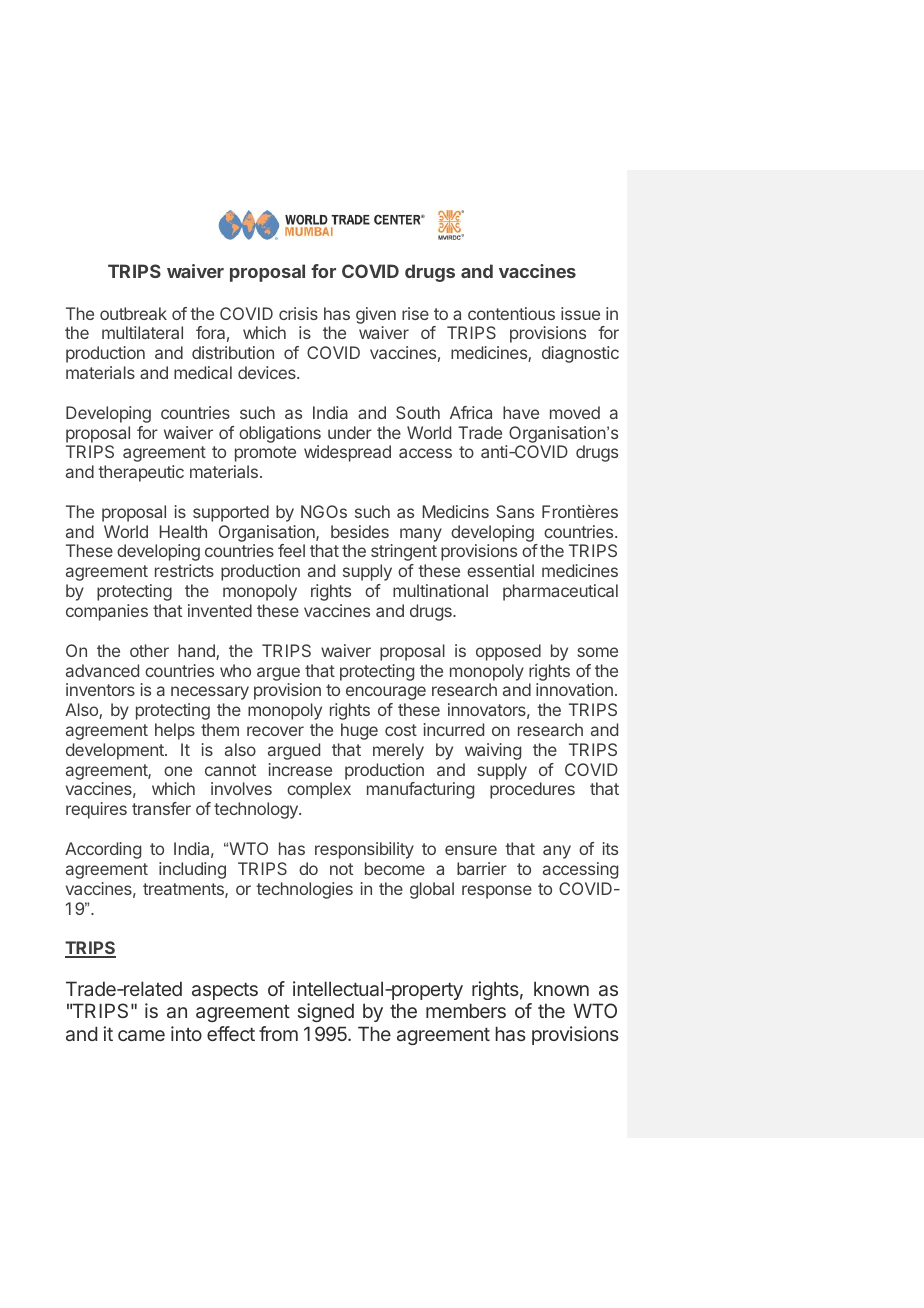  What do you see at coordinates (161, 808) in the document?
I see `transfer` at bounding box center [161, 808].
